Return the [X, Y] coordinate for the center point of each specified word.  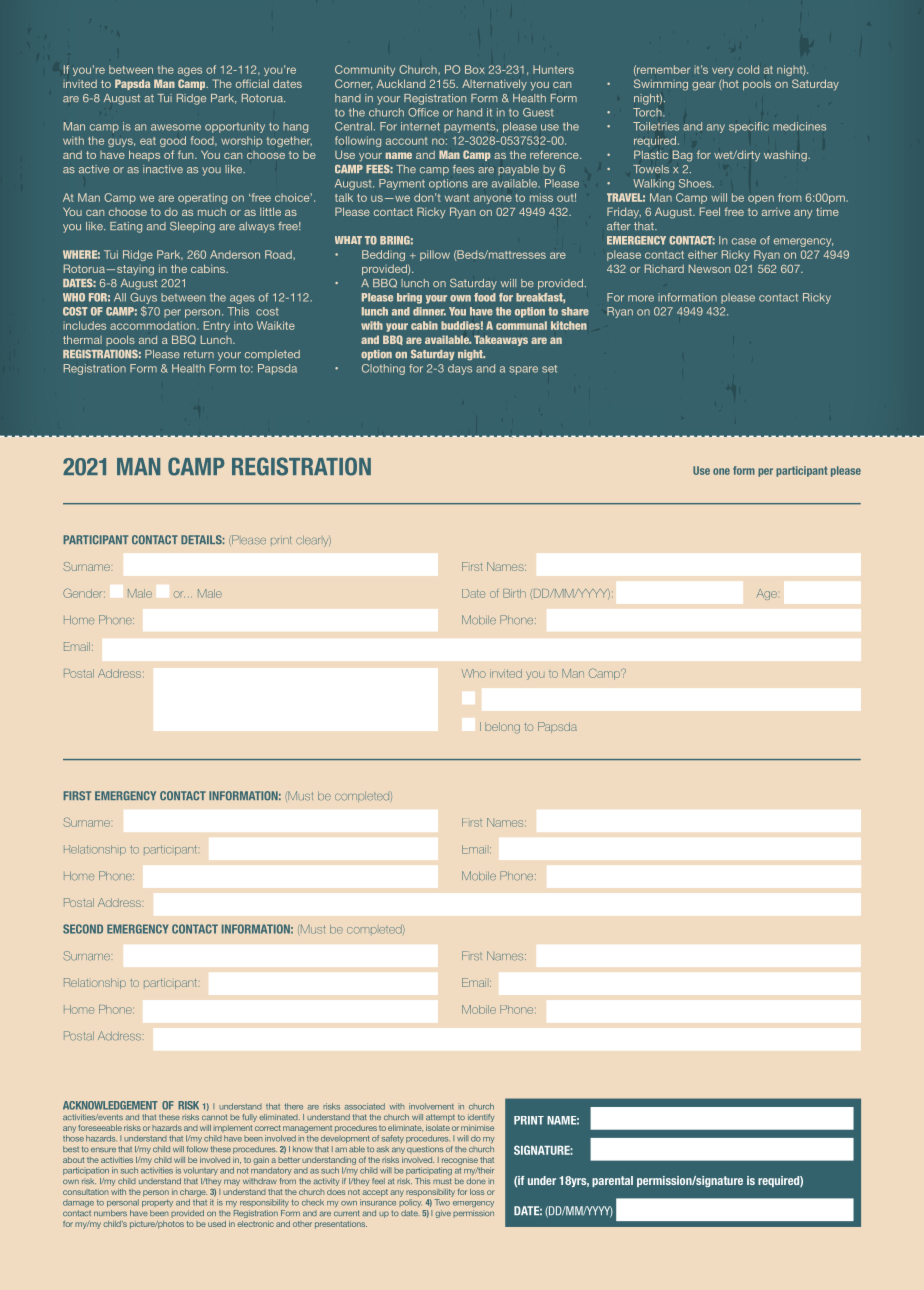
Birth [514, 593]
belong [502, 728]
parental [612, 1181]
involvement [431, 1106]
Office [423, 112]
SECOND [83, 929]
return [199, 354]
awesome [176, 127]
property [157, 1203]
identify [481, 1118]
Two [442, 1202]
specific [749, 127]
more [641, 298]
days [460, 369]
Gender [84, 593]
